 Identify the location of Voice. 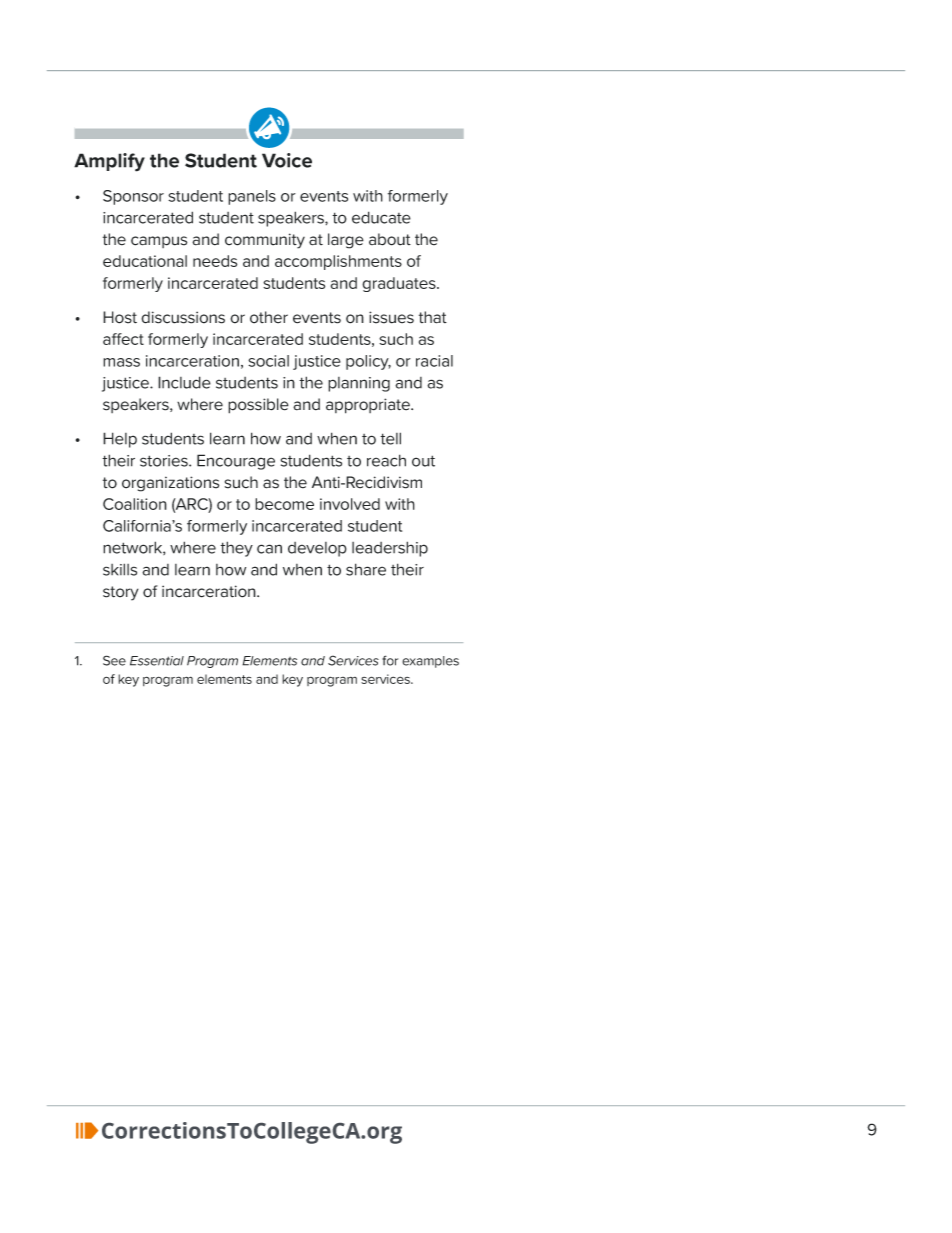
(287, 160).
